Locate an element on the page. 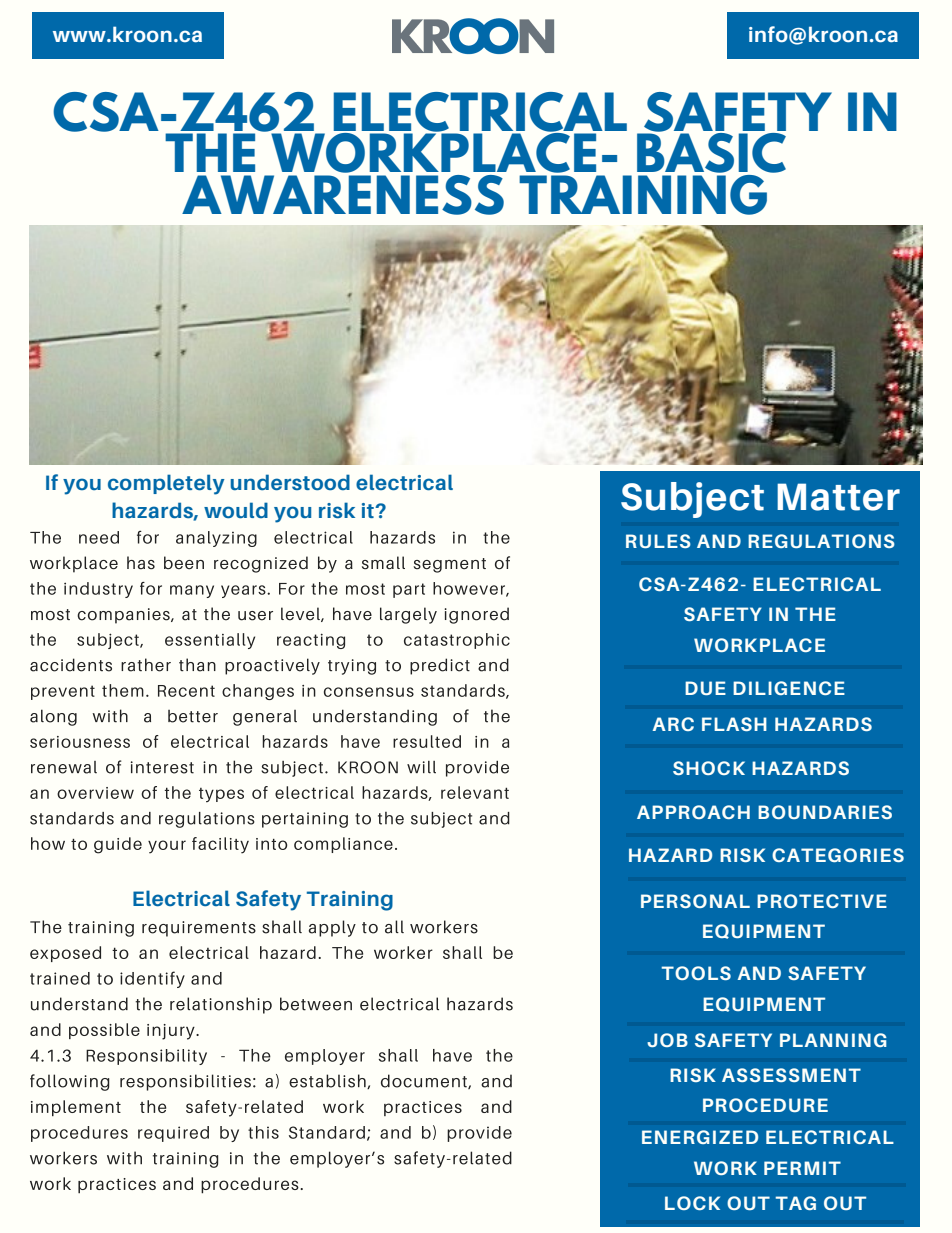 The width and height of the page is (952, 1233). catastrophic is located at coordinates (457, 641).
